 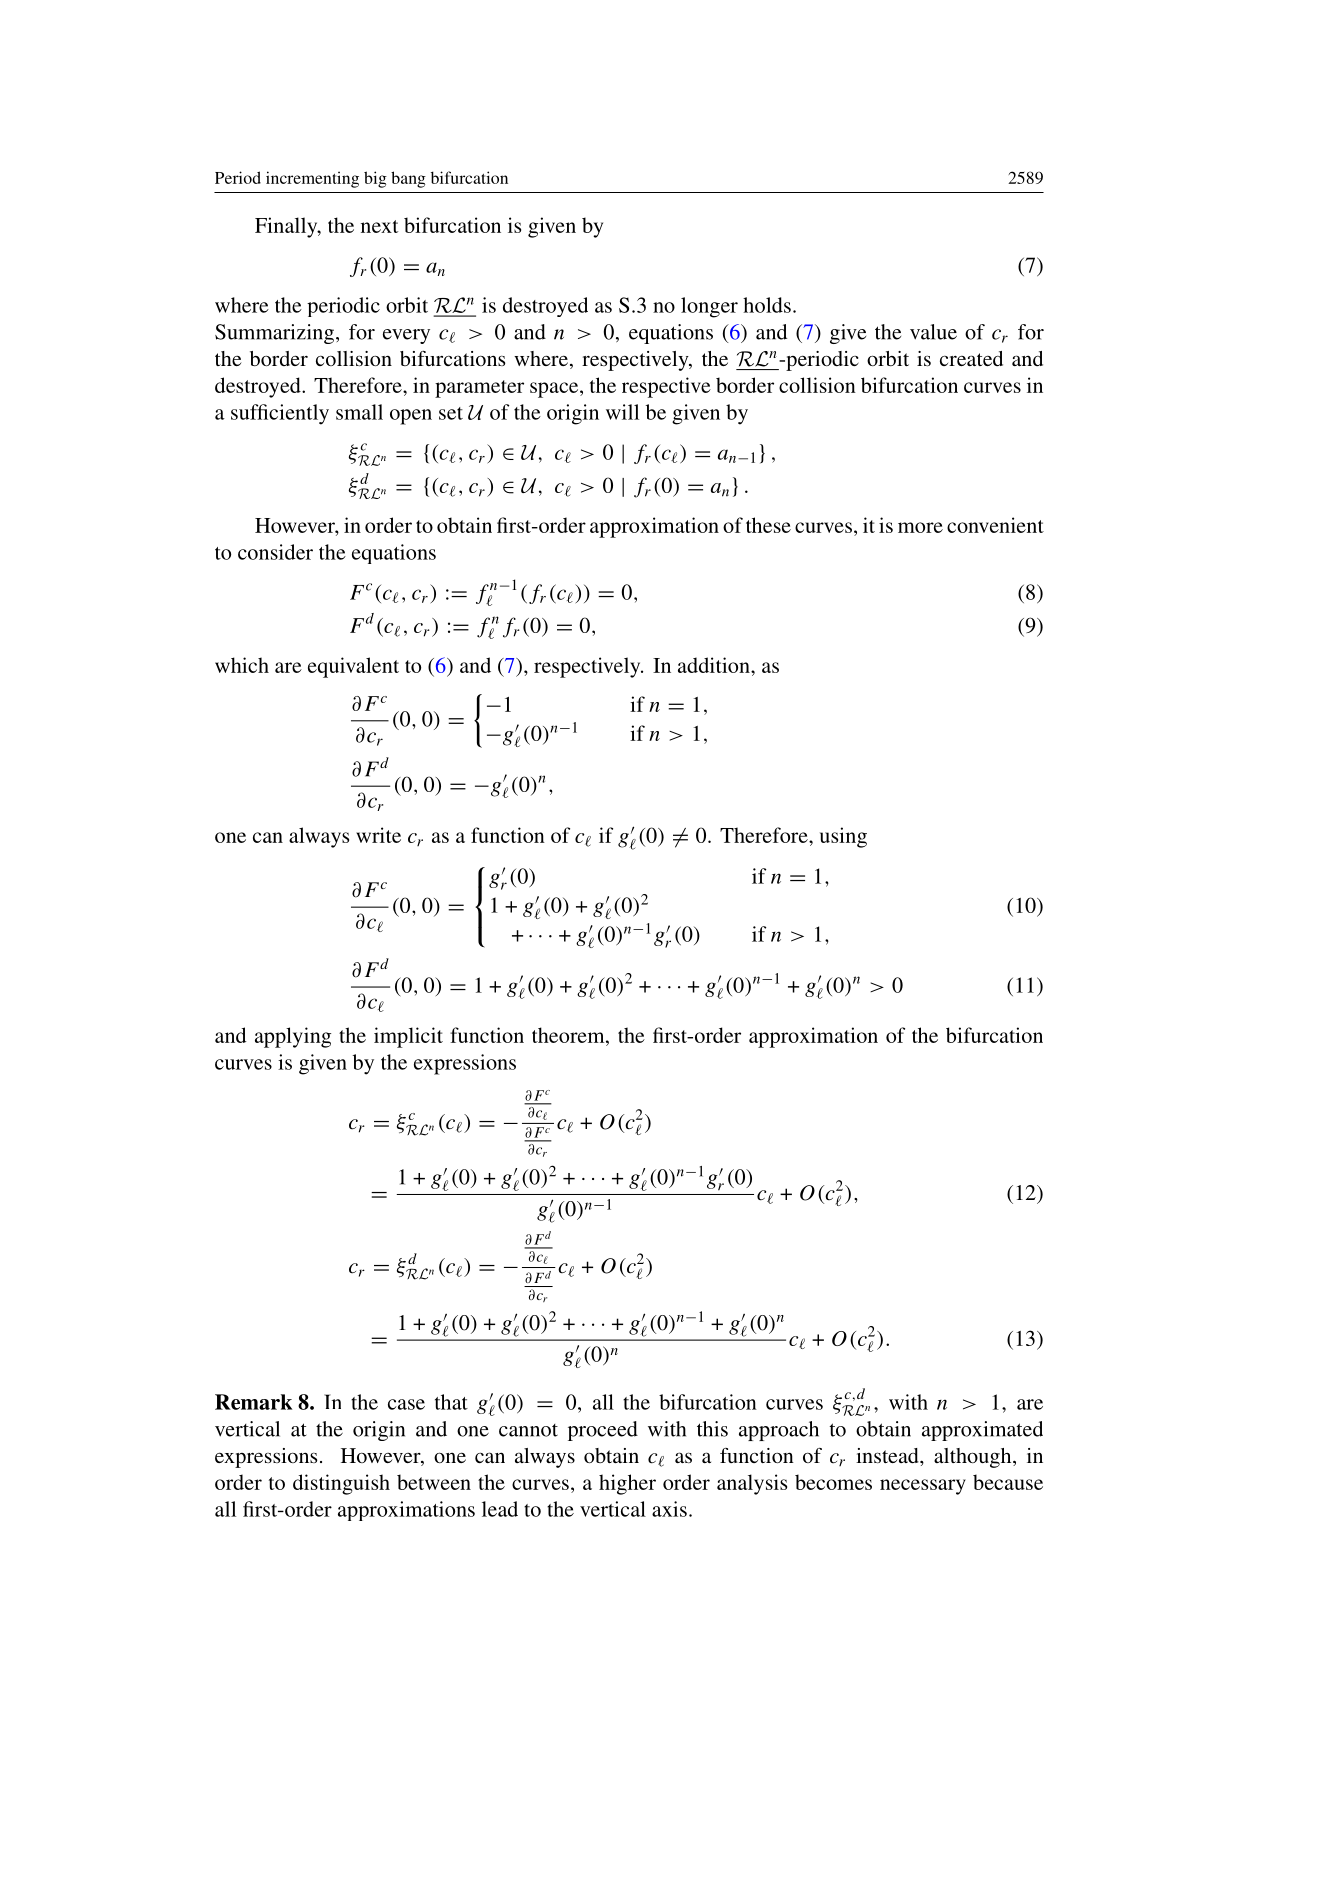 I want to click on will, so click(x=622, y=412).
